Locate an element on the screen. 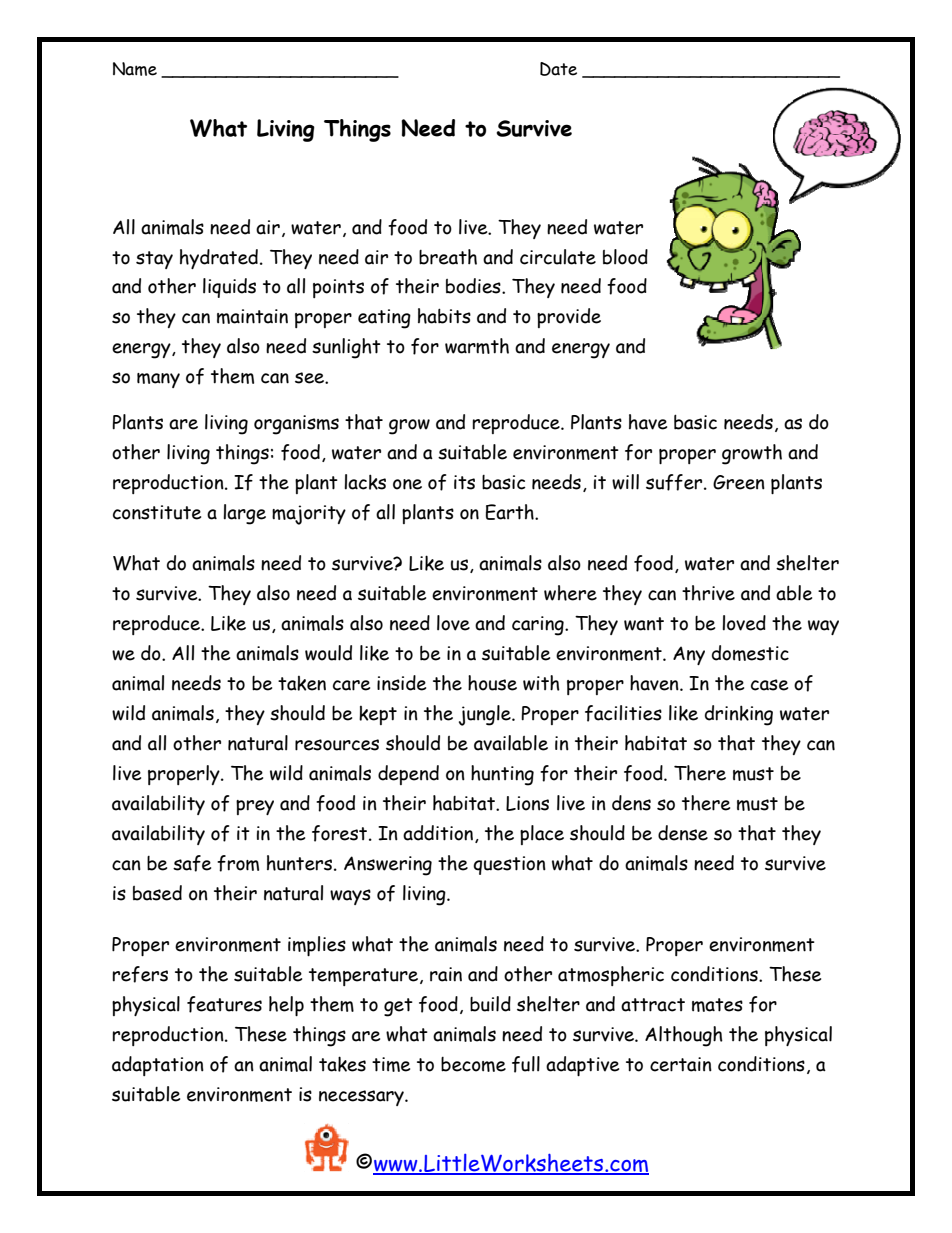 Image resolution: width=952 pixels, height=1233 pixels. warmth is located at coordinates (477, 346).
